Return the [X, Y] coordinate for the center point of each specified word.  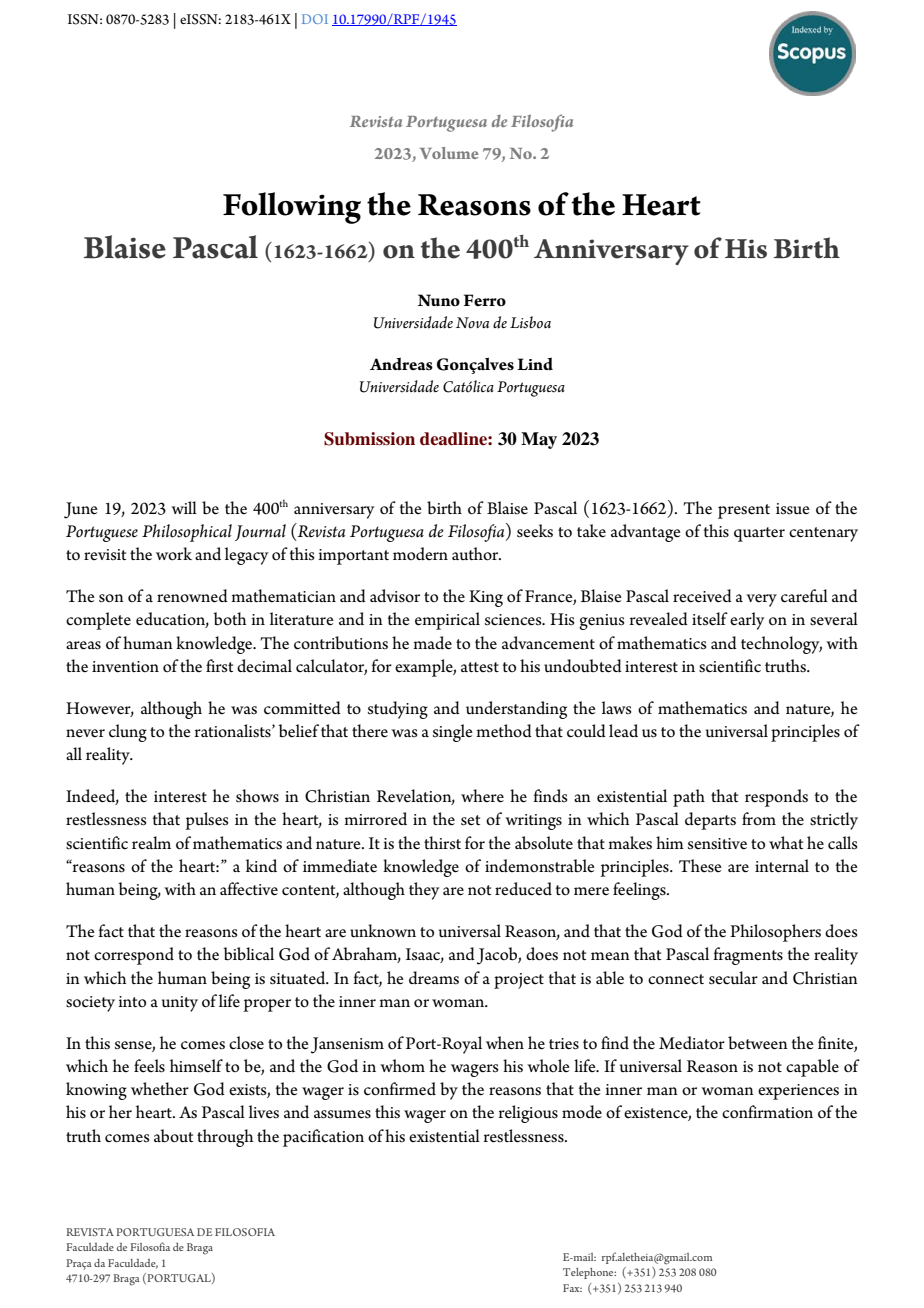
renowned [192, 596]
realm [151, 842]
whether [160, 1089]
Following [292, 208]
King [486, 598]
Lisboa [530, 322]
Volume [449, 153]
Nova [472, 323]
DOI [315, 19]
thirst [442, 842]
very [761, 600]
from [759, 819]
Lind [535, 364]
